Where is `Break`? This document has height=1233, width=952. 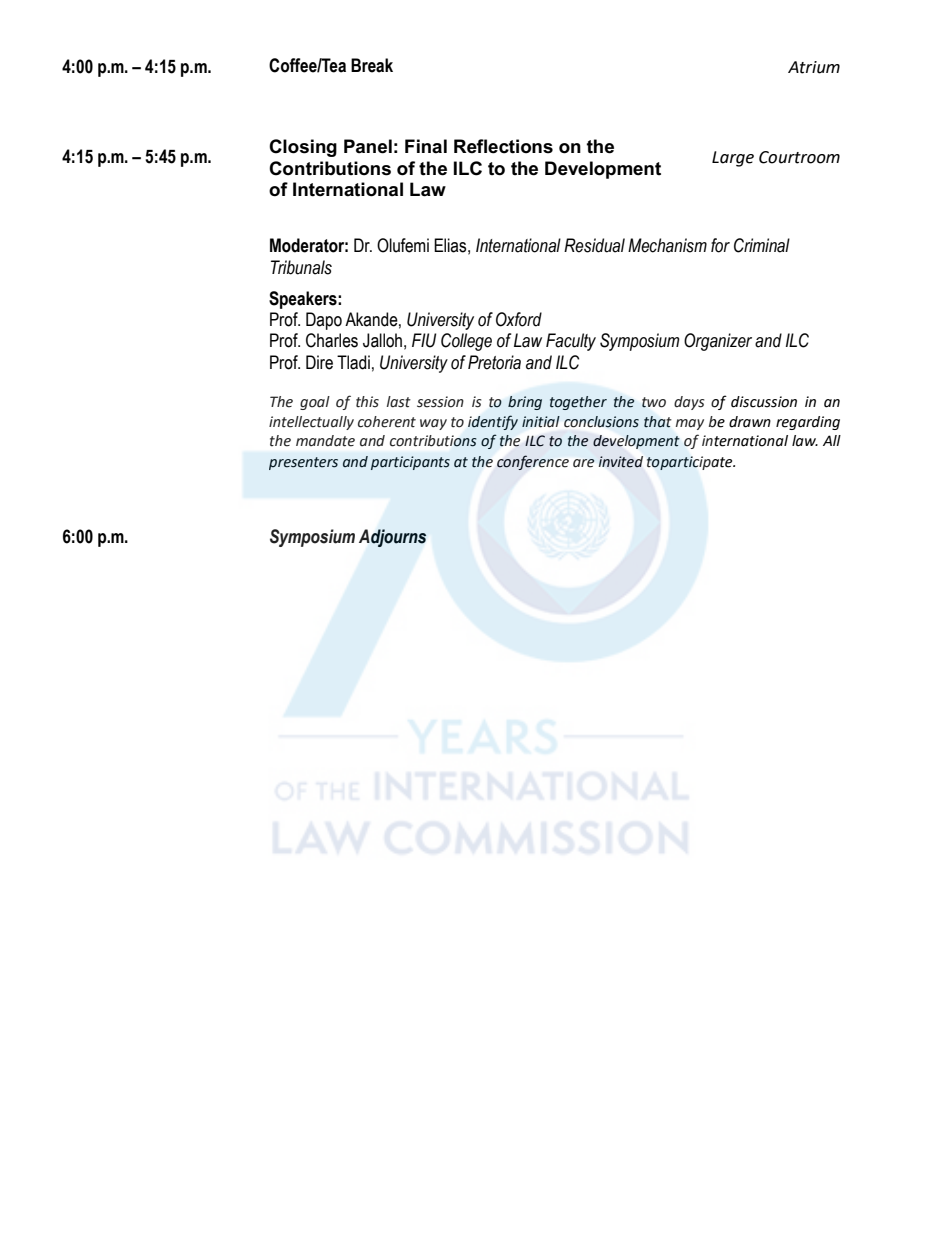
Break is located at coordinates (372, 65).
